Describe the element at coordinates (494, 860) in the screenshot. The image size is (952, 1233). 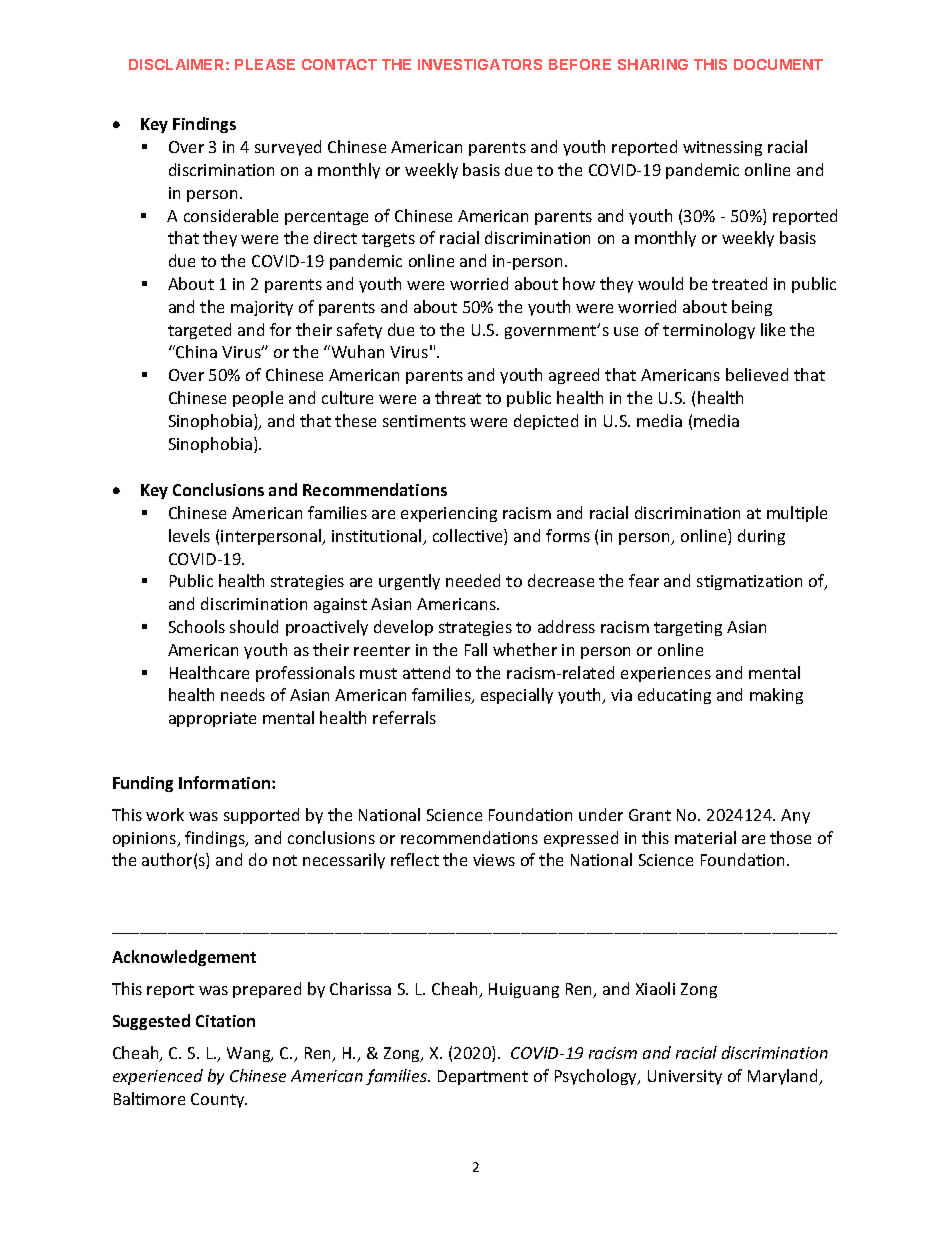
I see `views` at that location.
